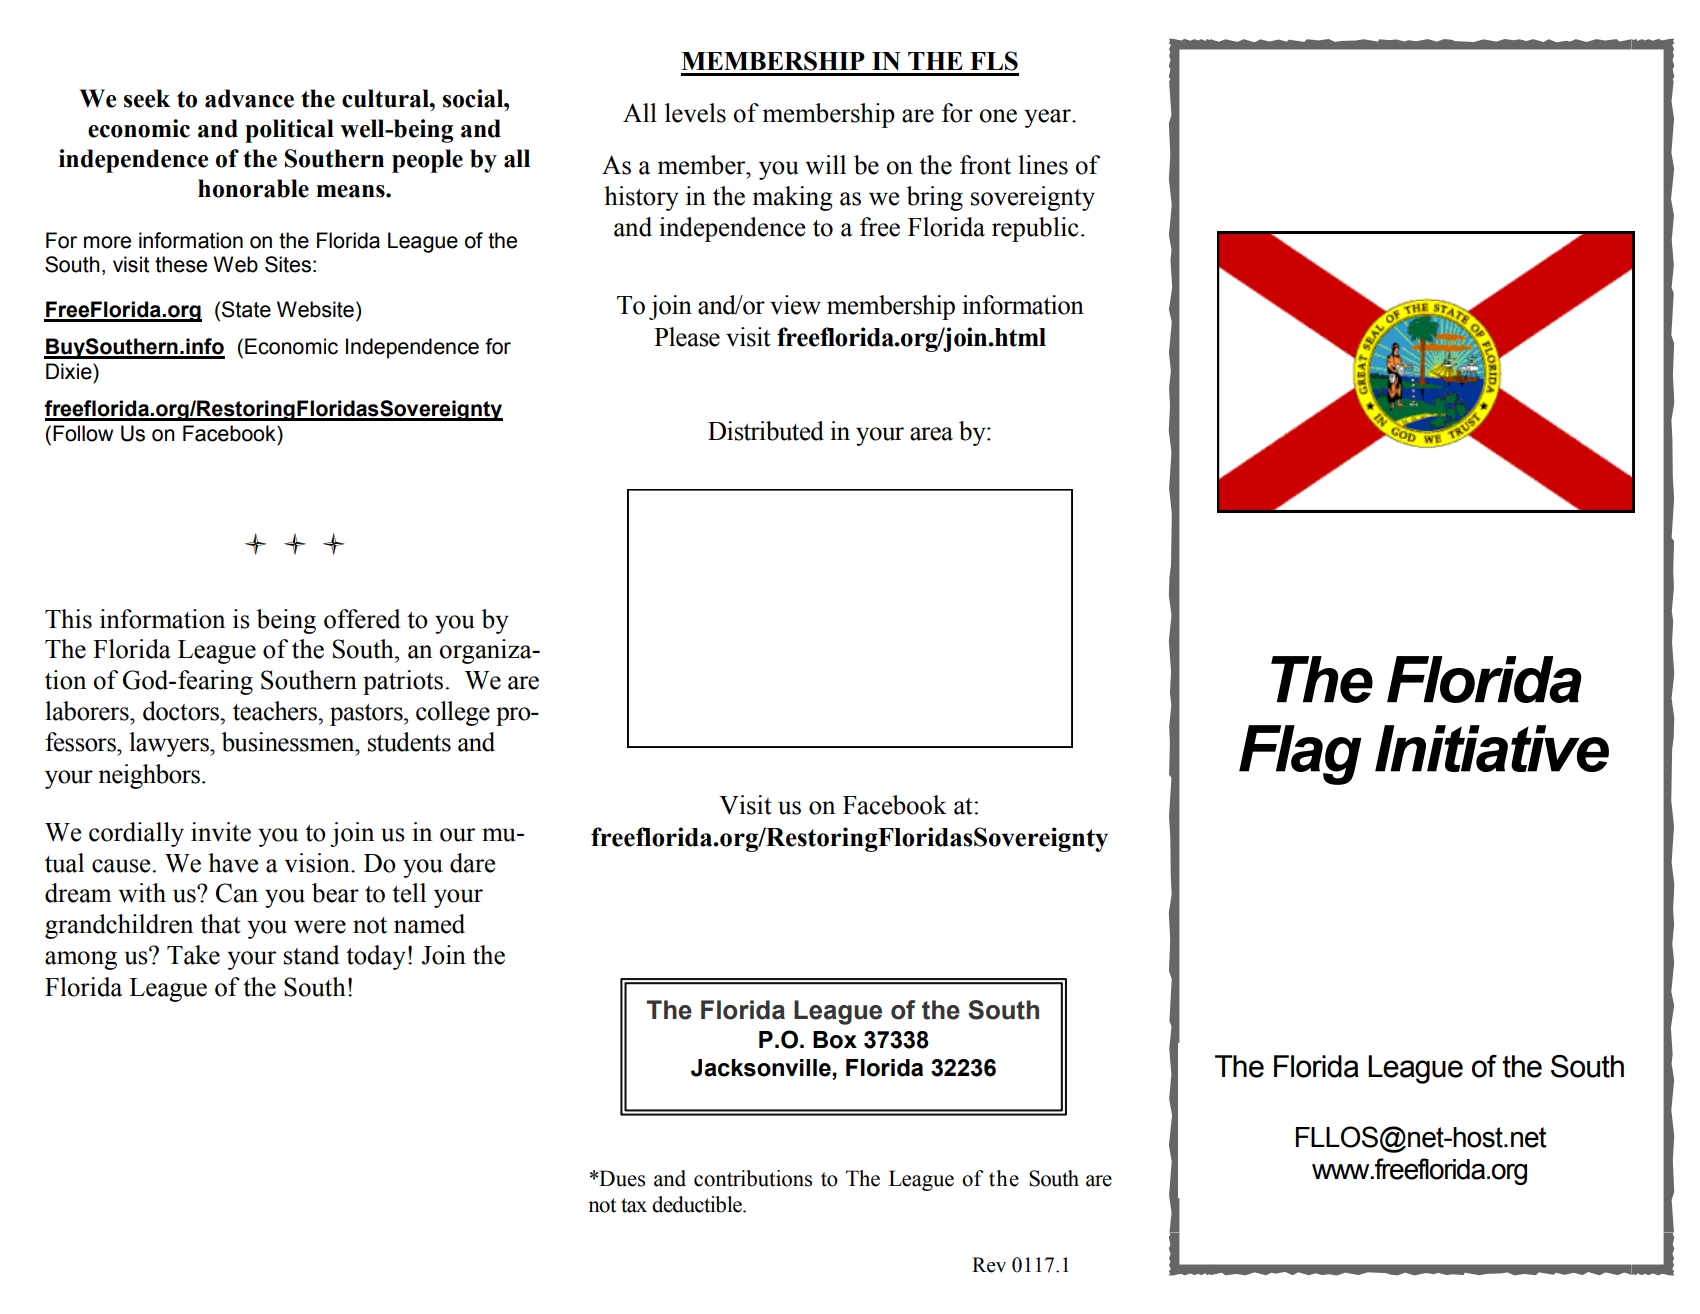  Describe the element at coordinates (276, 711) in the image. I see `teachers` at that location.
